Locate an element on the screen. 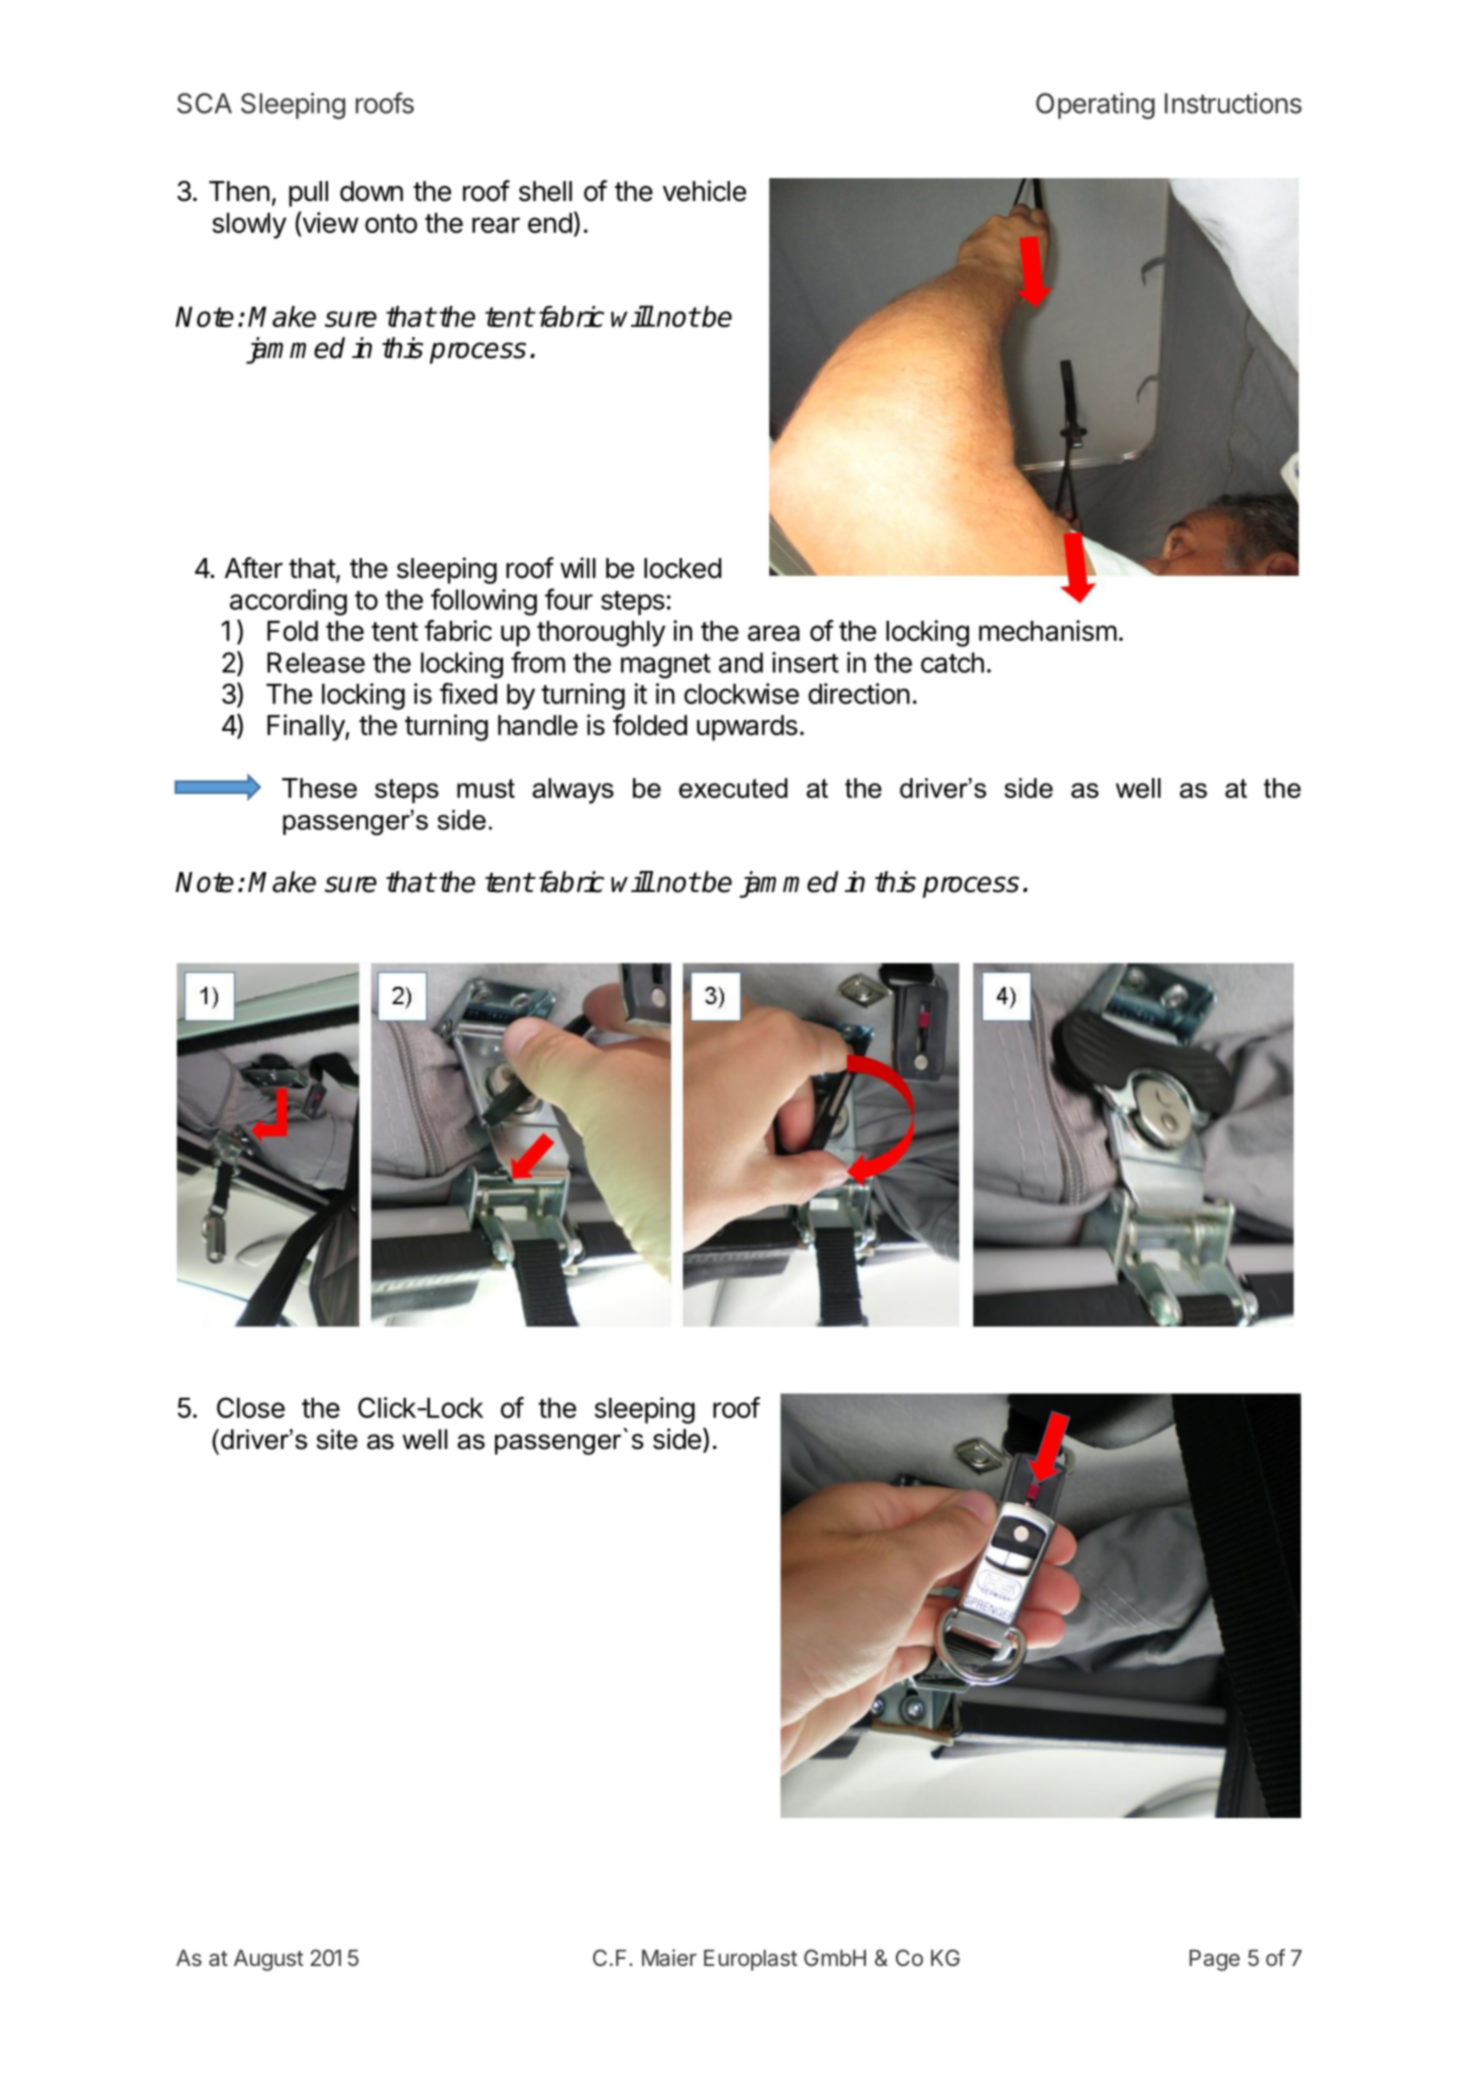 This screenshot has height=2090, width=1478. must is located at coordinates (486, 788).
